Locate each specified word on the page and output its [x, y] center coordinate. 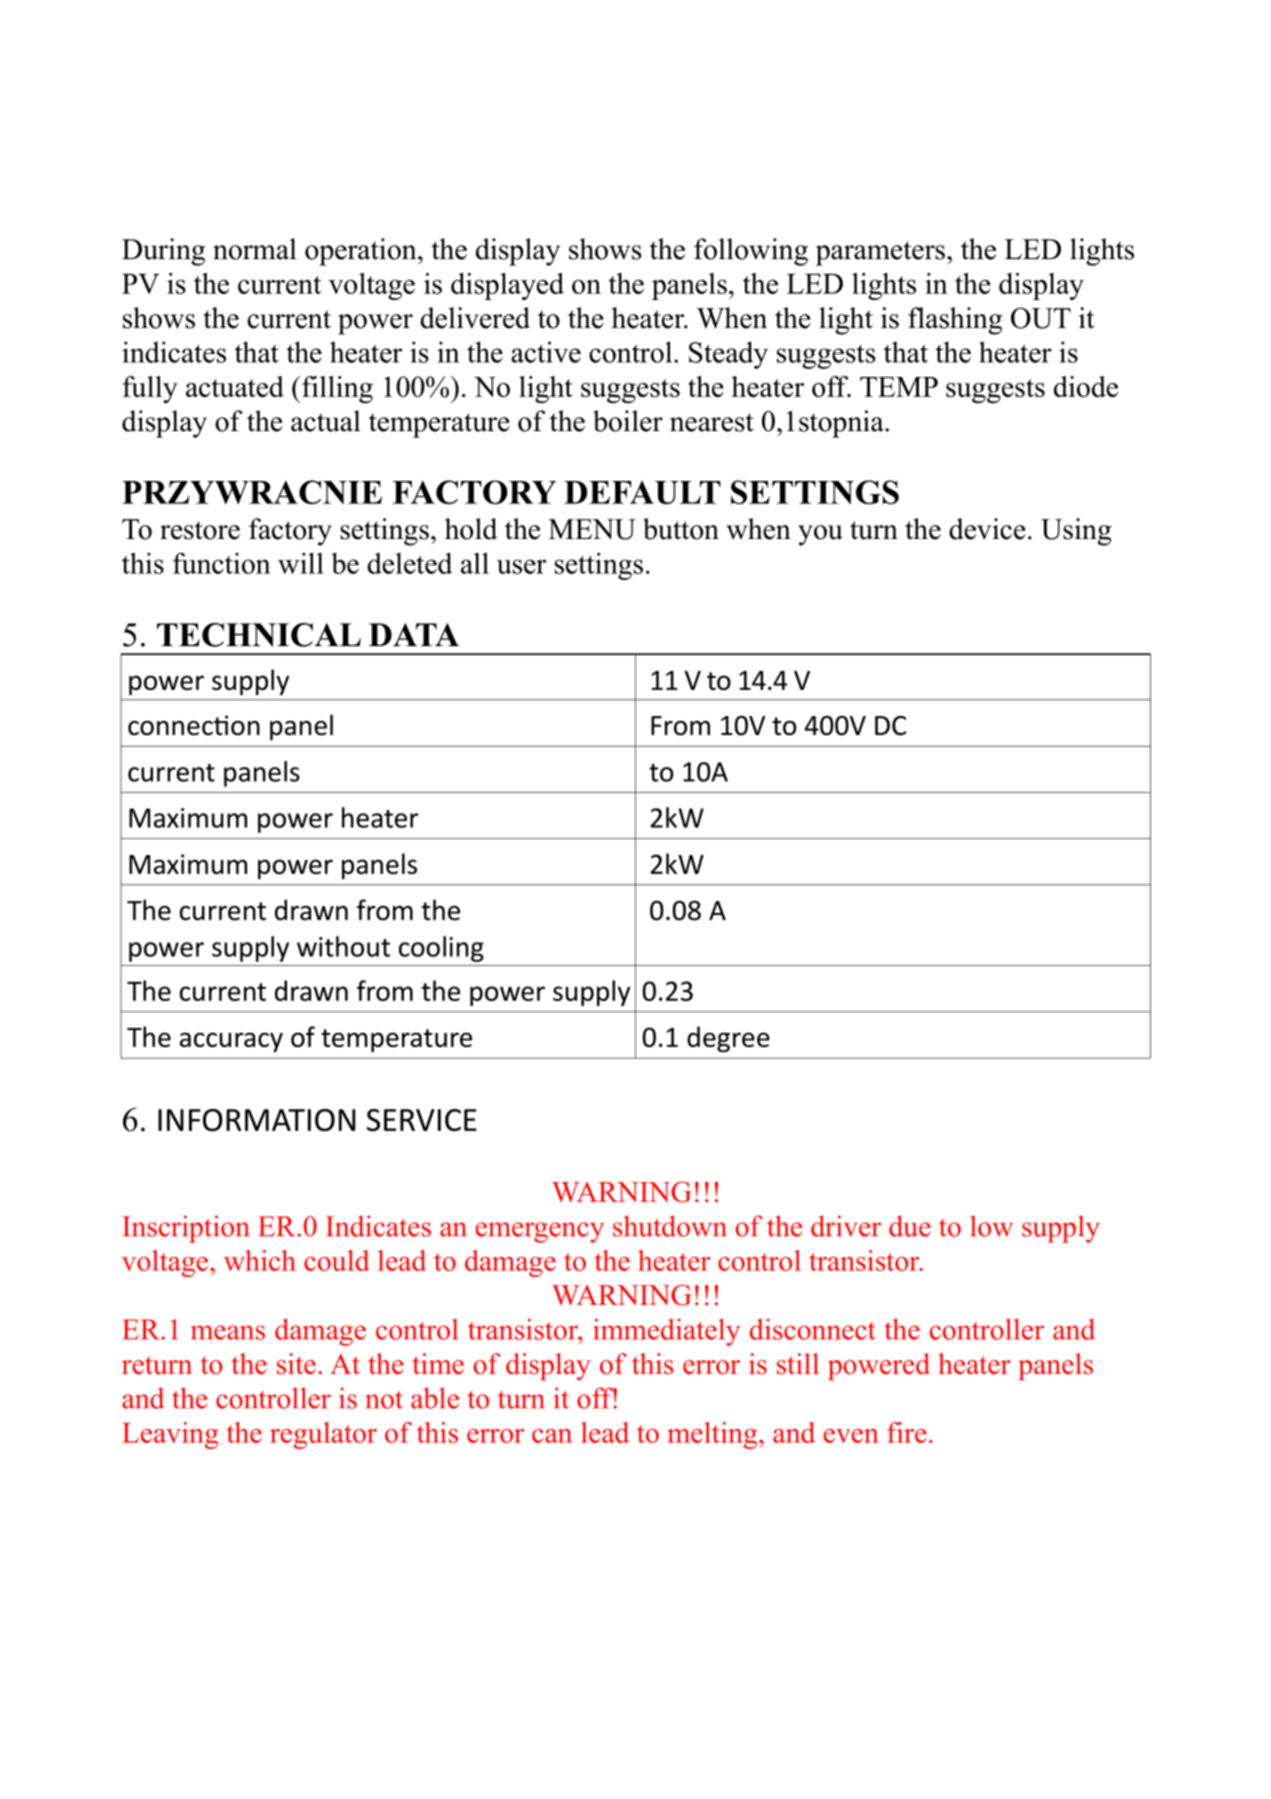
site [296, 1363]
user [522, 566]
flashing [955, 321]
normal [254, 249]
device [987, 529]
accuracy [231, 1042]
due [910, 1226]
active [546, 352]
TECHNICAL [259, 635]
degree [728, 1039]
